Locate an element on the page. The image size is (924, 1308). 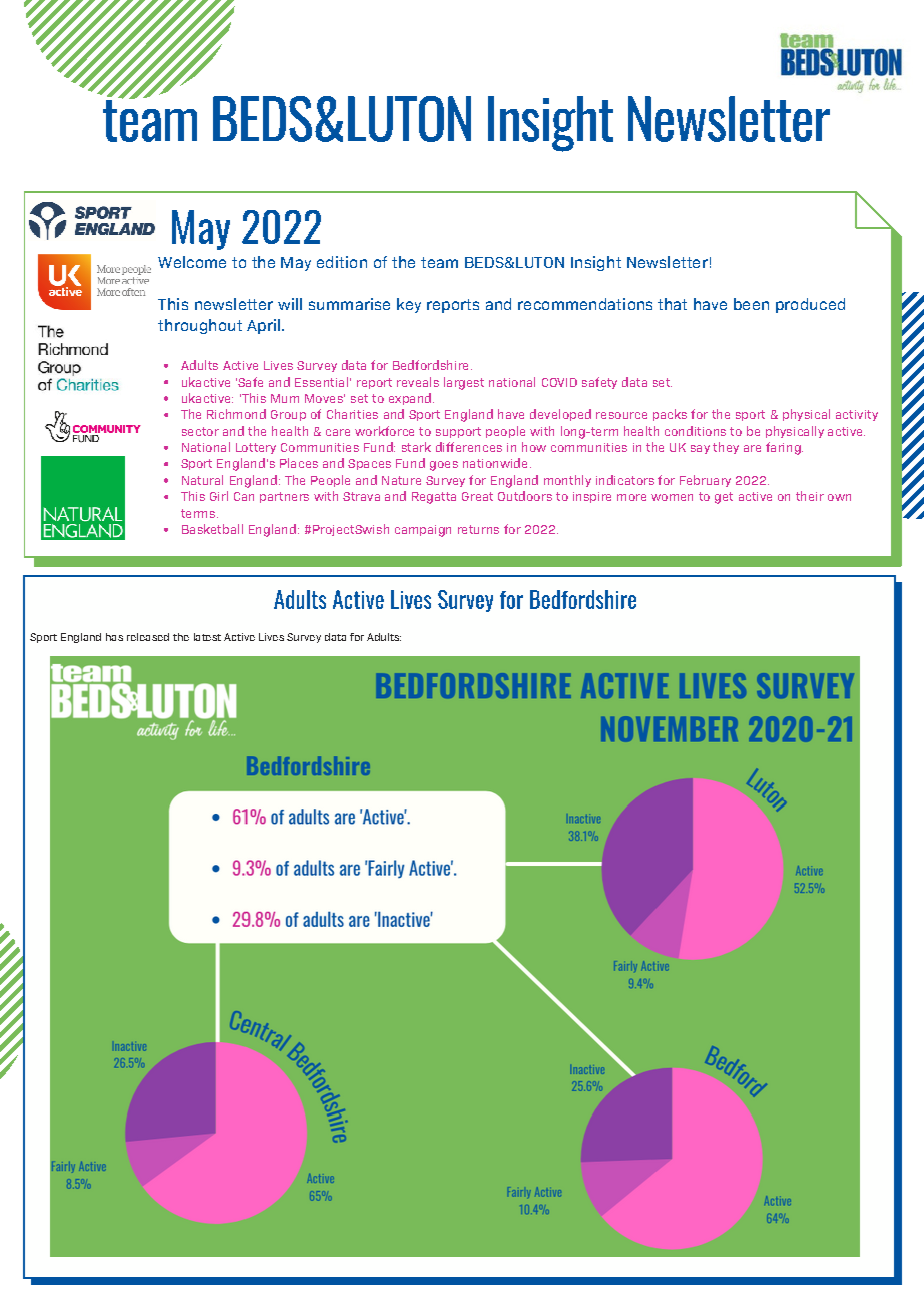
key is located at coordinates (409, 305).
